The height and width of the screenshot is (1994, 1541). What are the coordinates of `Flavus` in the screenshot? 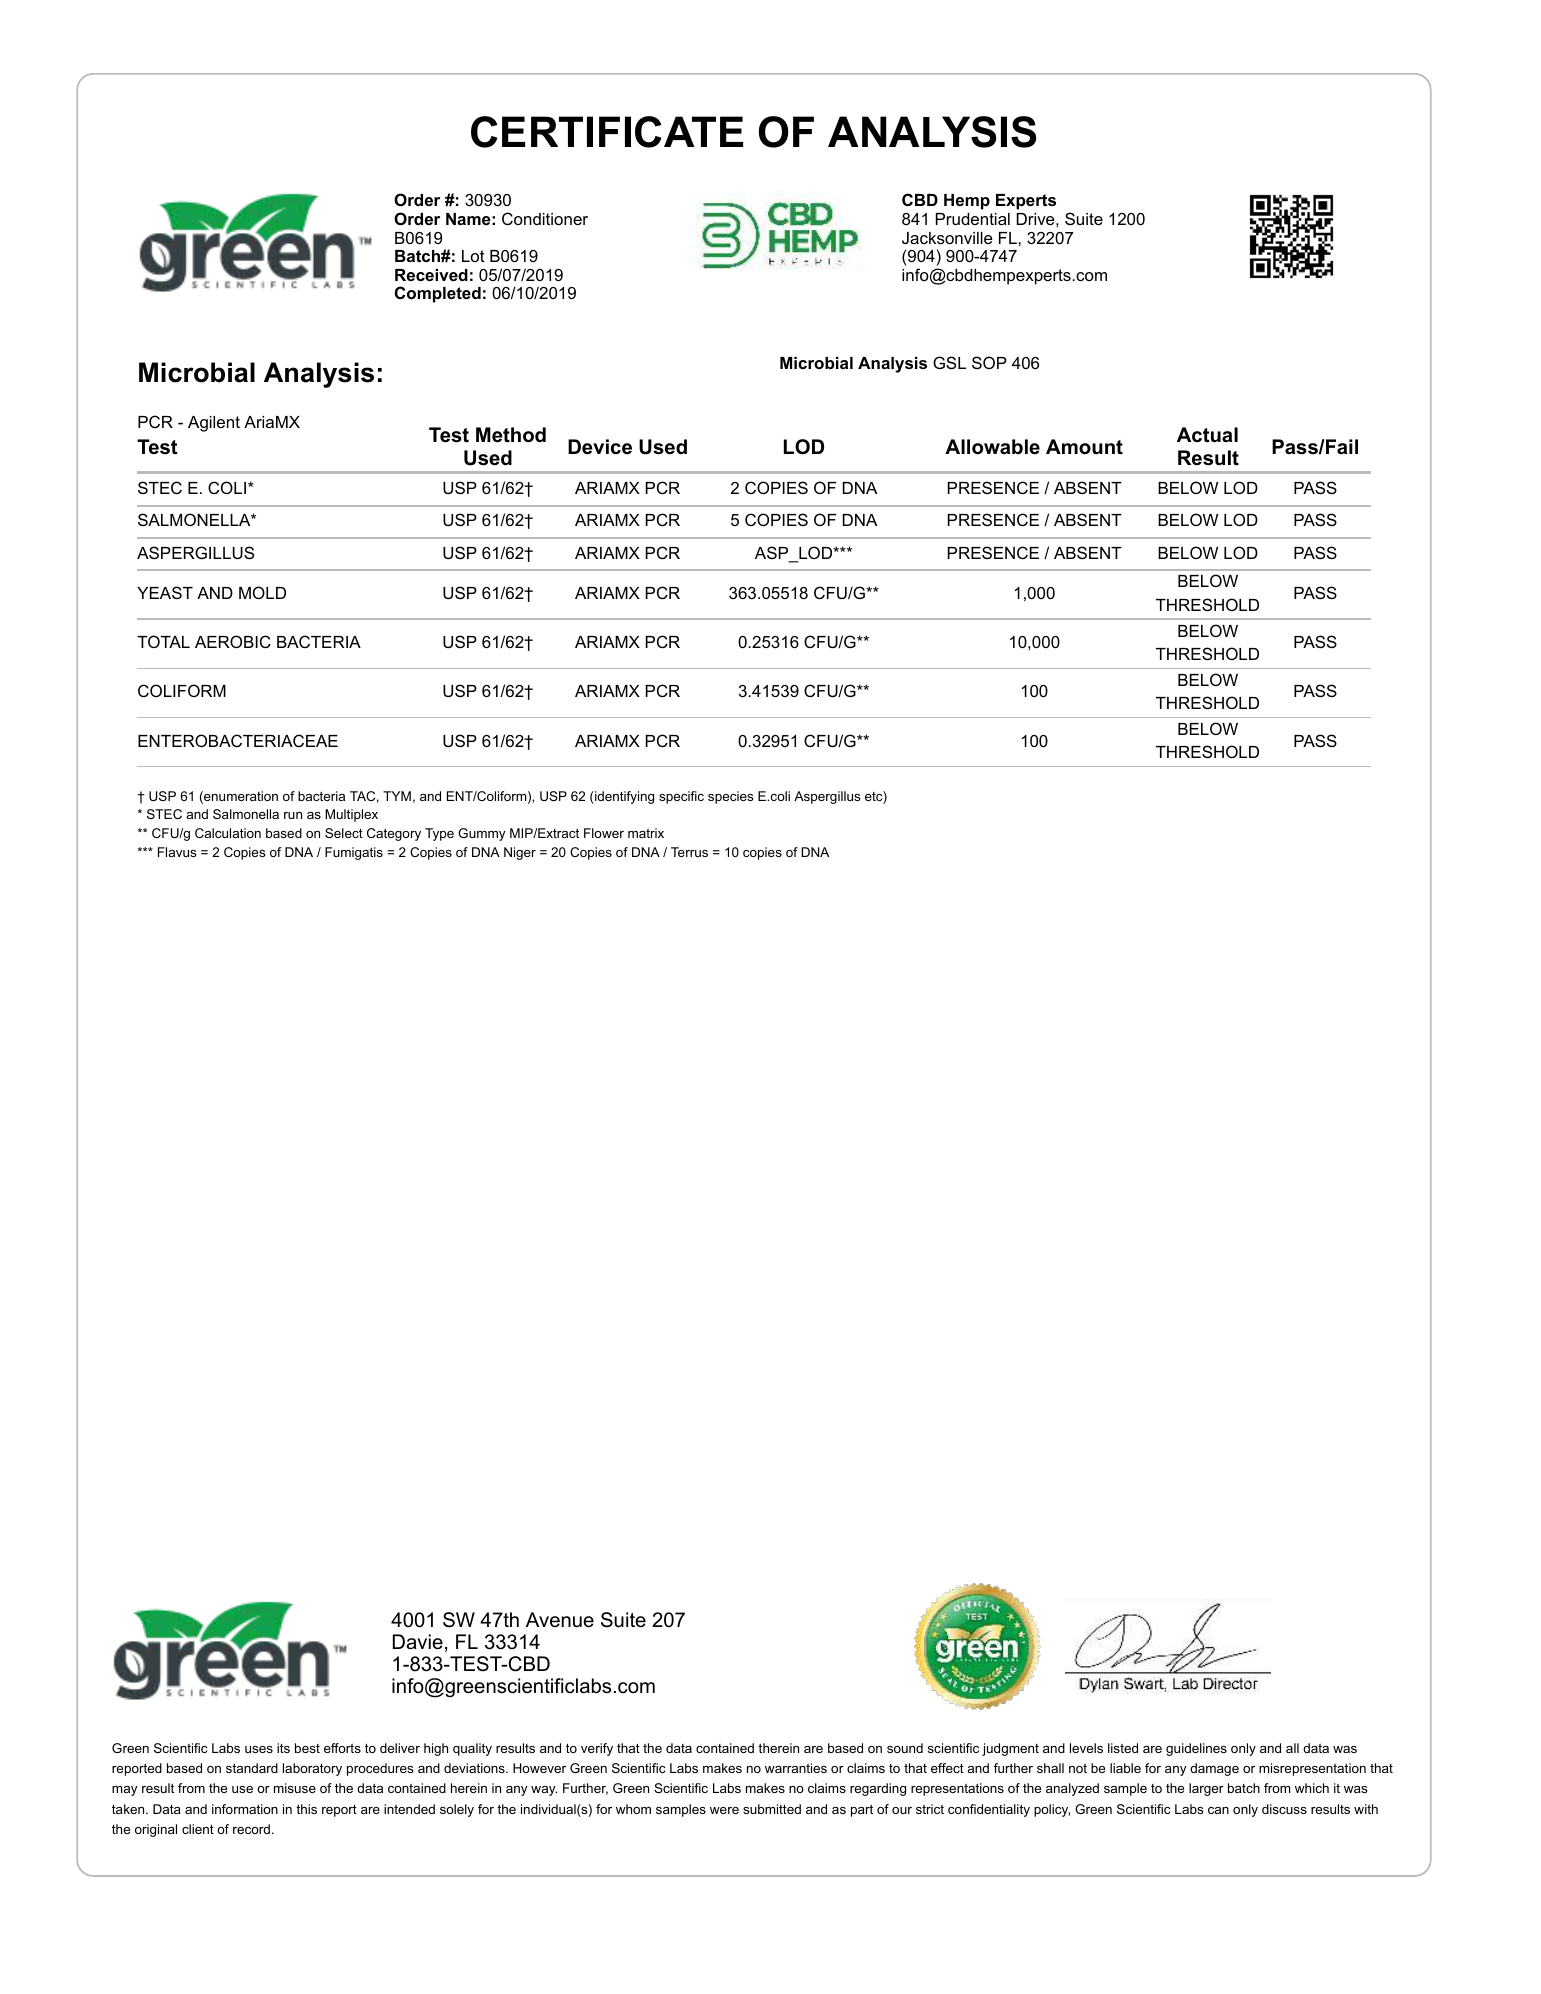 It's located at (177, 852).
